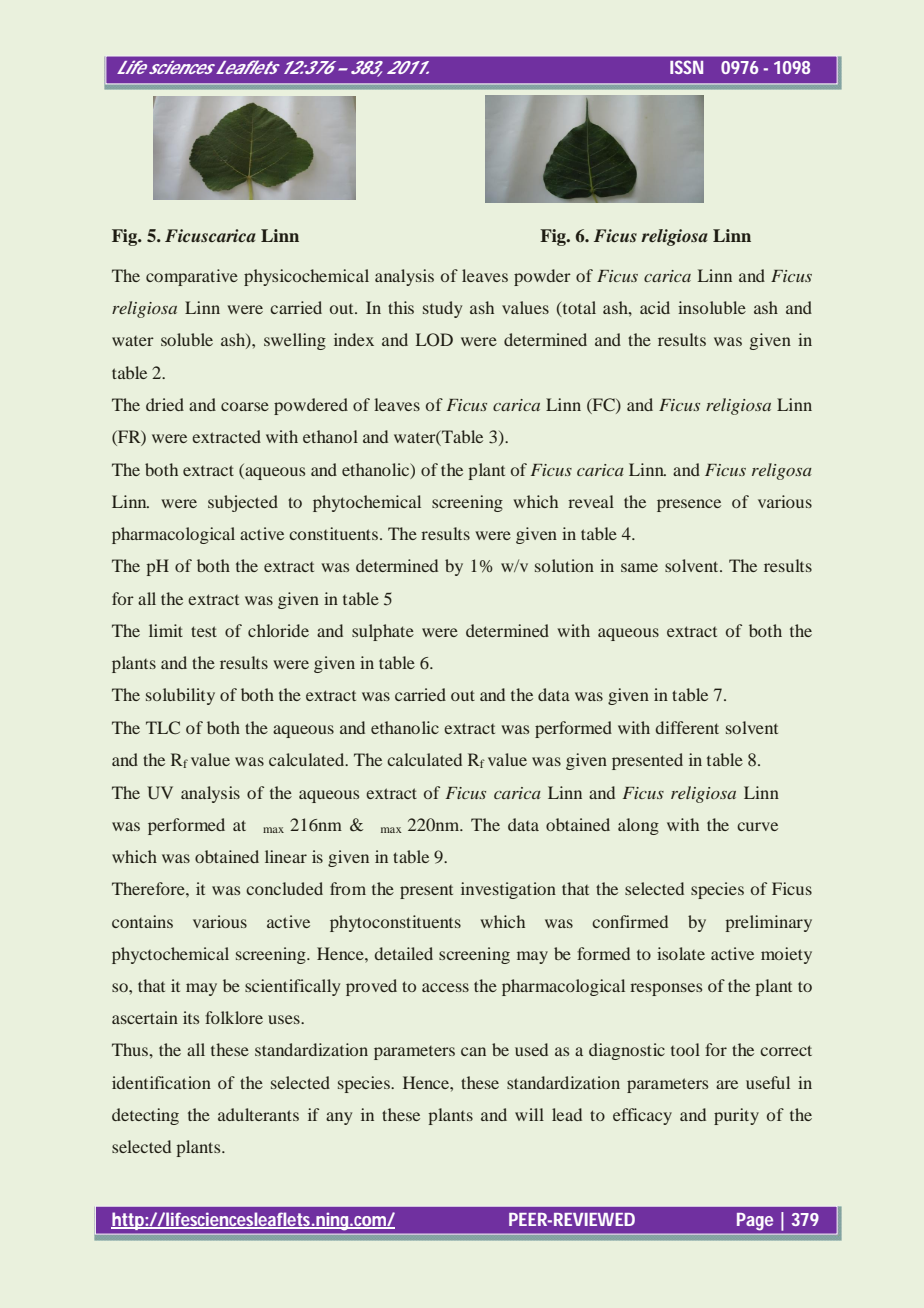 Image resolution: width=924 pixels, height=1308 pixels. Describe the element at coordinates (383, 632) in the page. I see `sulphate` at that location.
